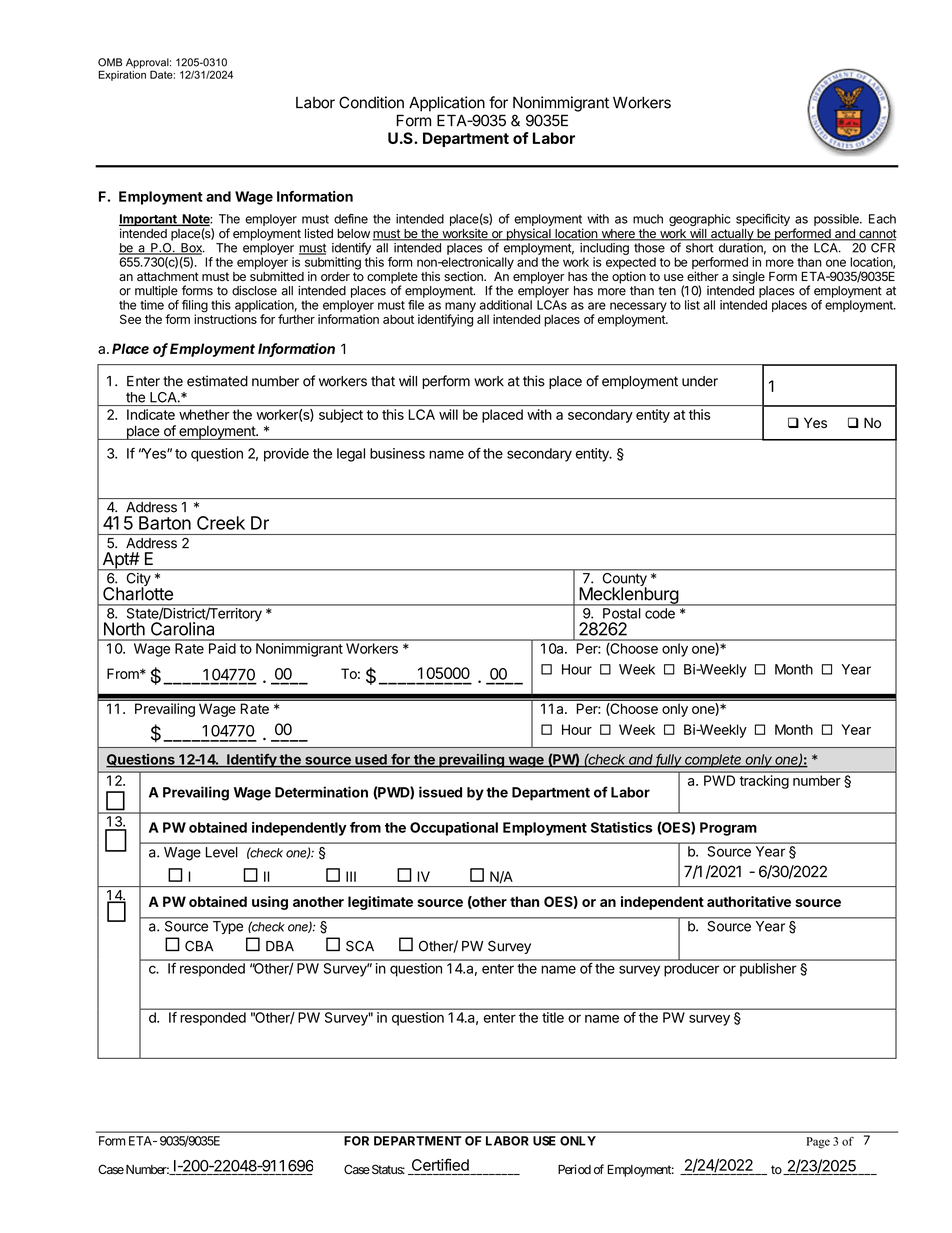 This screenshot has height=1233, width=952. Describe the element at coordinates (122, 74) in the screenshot. I see `Expiration` at that location.
